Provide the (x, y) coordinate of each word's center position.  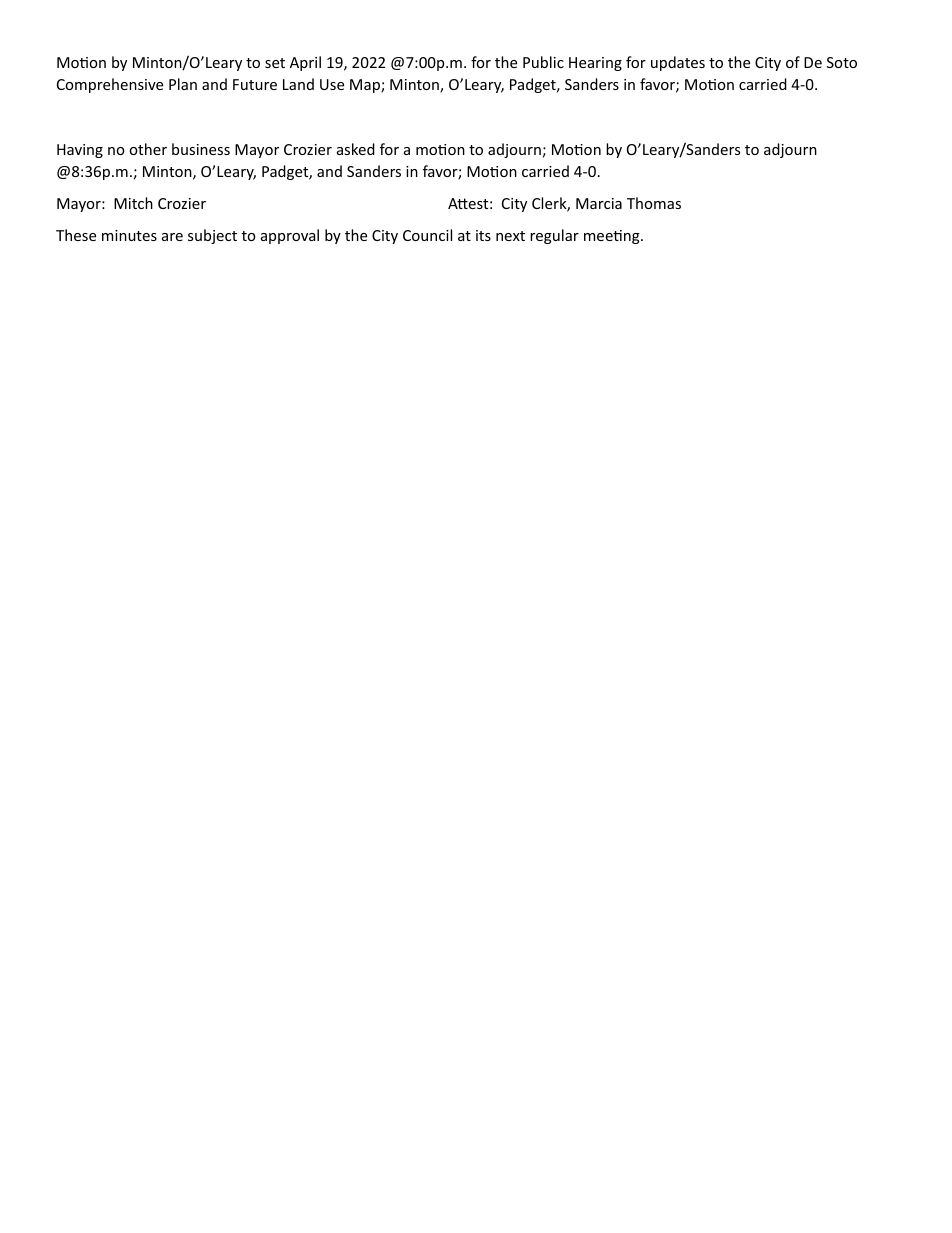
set (275, 63)
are (172, 237)
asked (356, 149)
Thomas (654, 203)
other (148, 149)
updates (678, 63)
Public (543, 62)
